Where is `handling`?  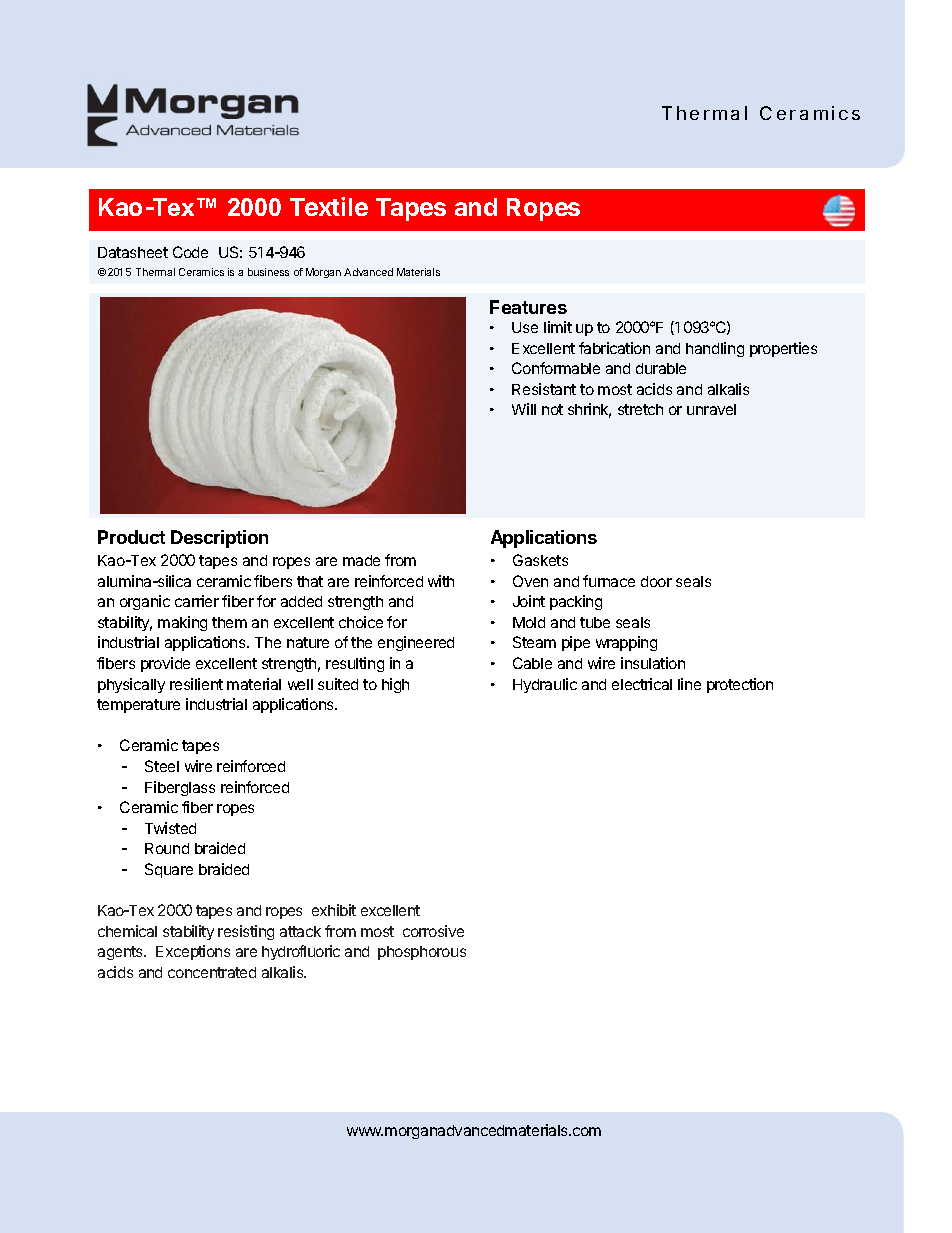 handling is located at coordinates (715, 349).
